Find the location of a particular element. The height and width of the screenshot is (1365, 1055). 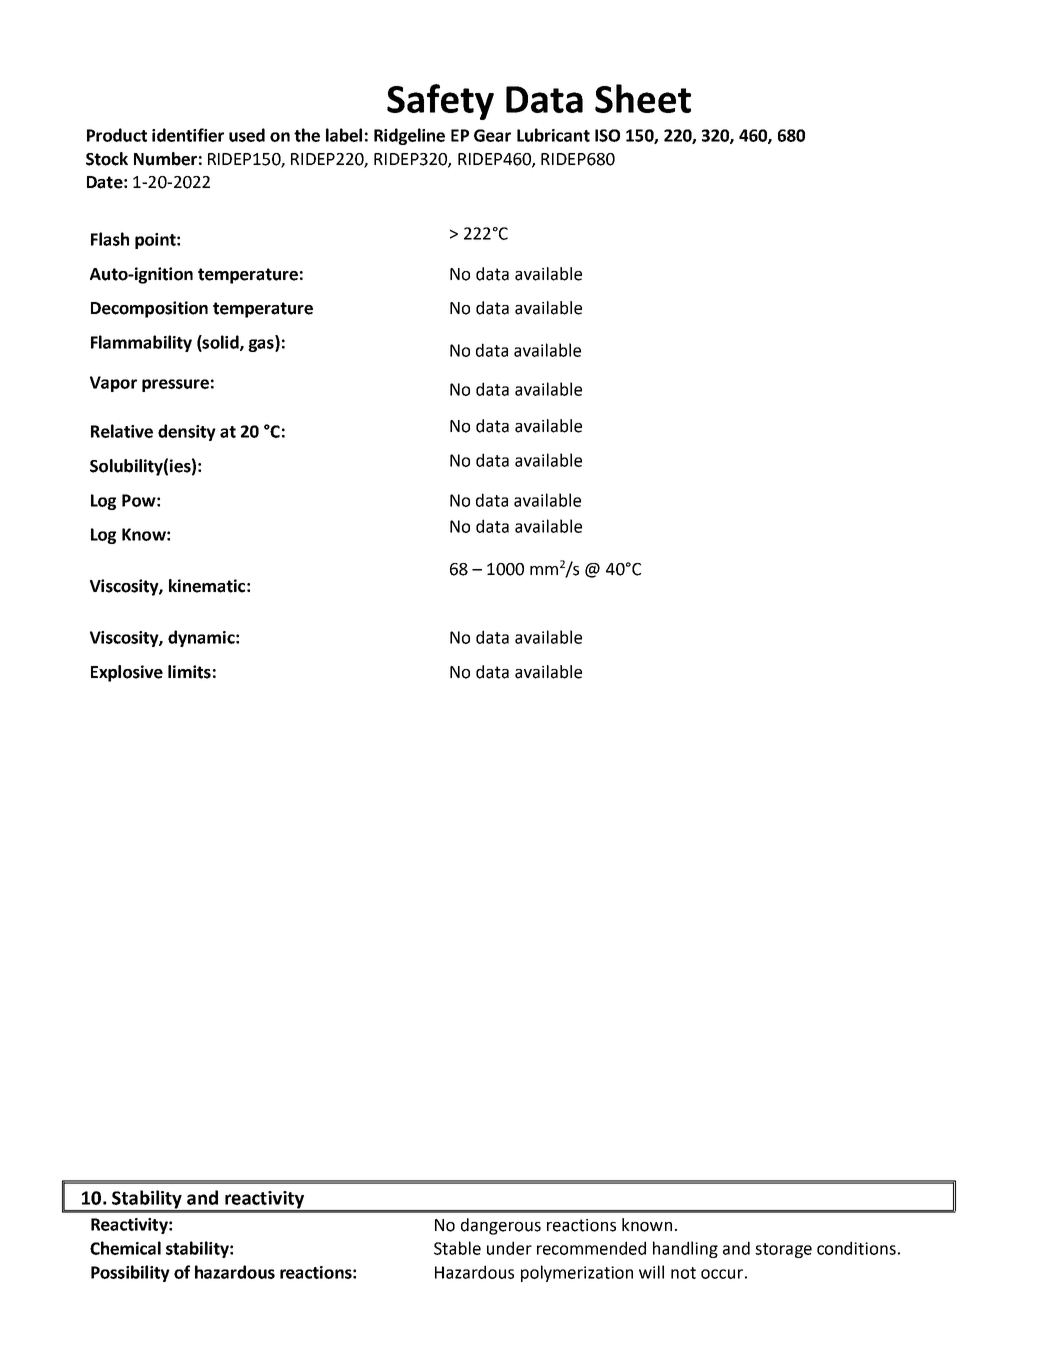

storage is located at coordinates (783, 1250).
